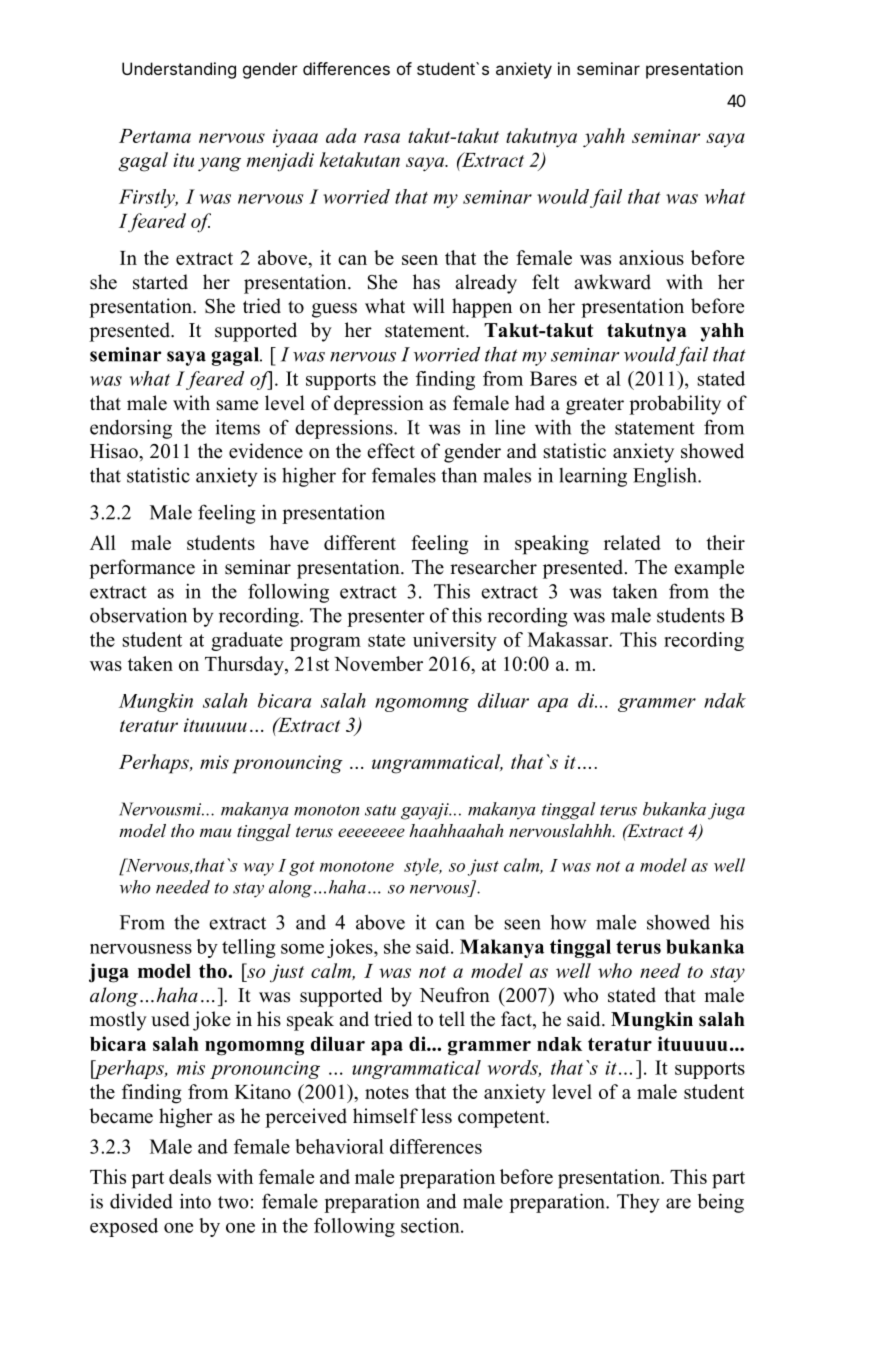  Describe the element at coordinates (431, 1225) in the document. I see `section` at that location.
